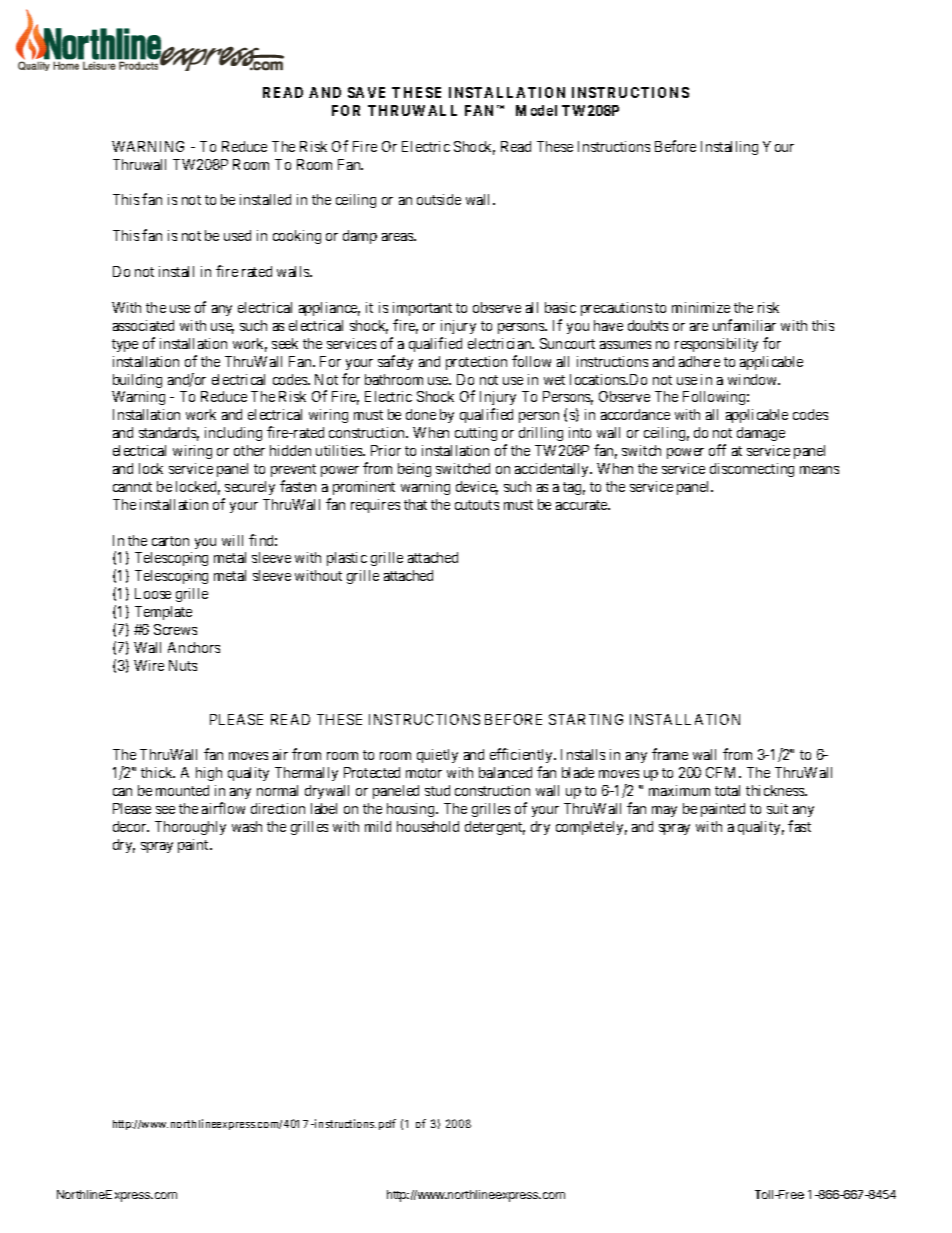  What do you see at coordinates (237, 235) in the page?
I see `used` at bounding box center [237, 235].
